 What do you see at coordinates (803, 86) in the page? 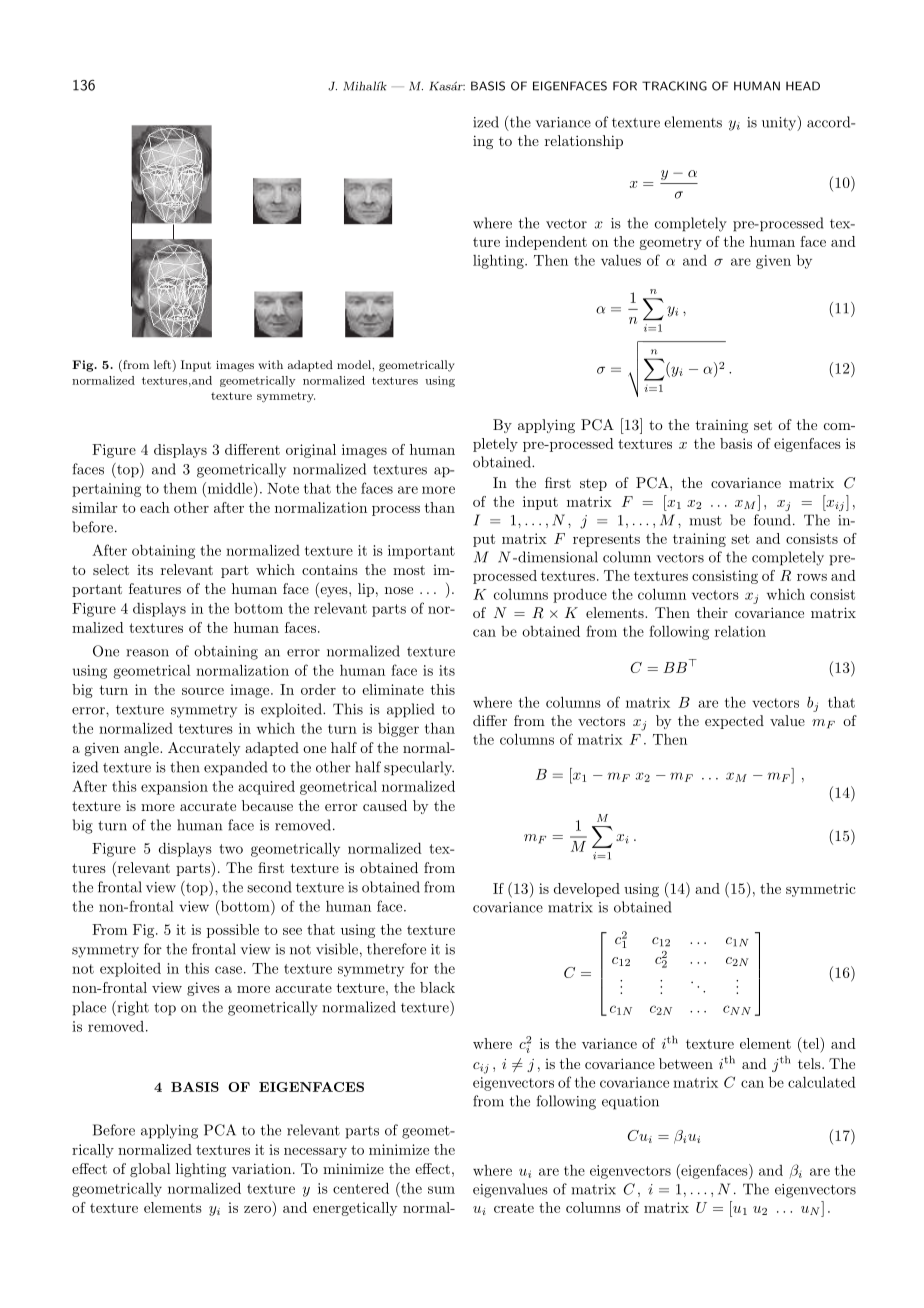
I see `HEAD` at bounding box center [803, 86].
